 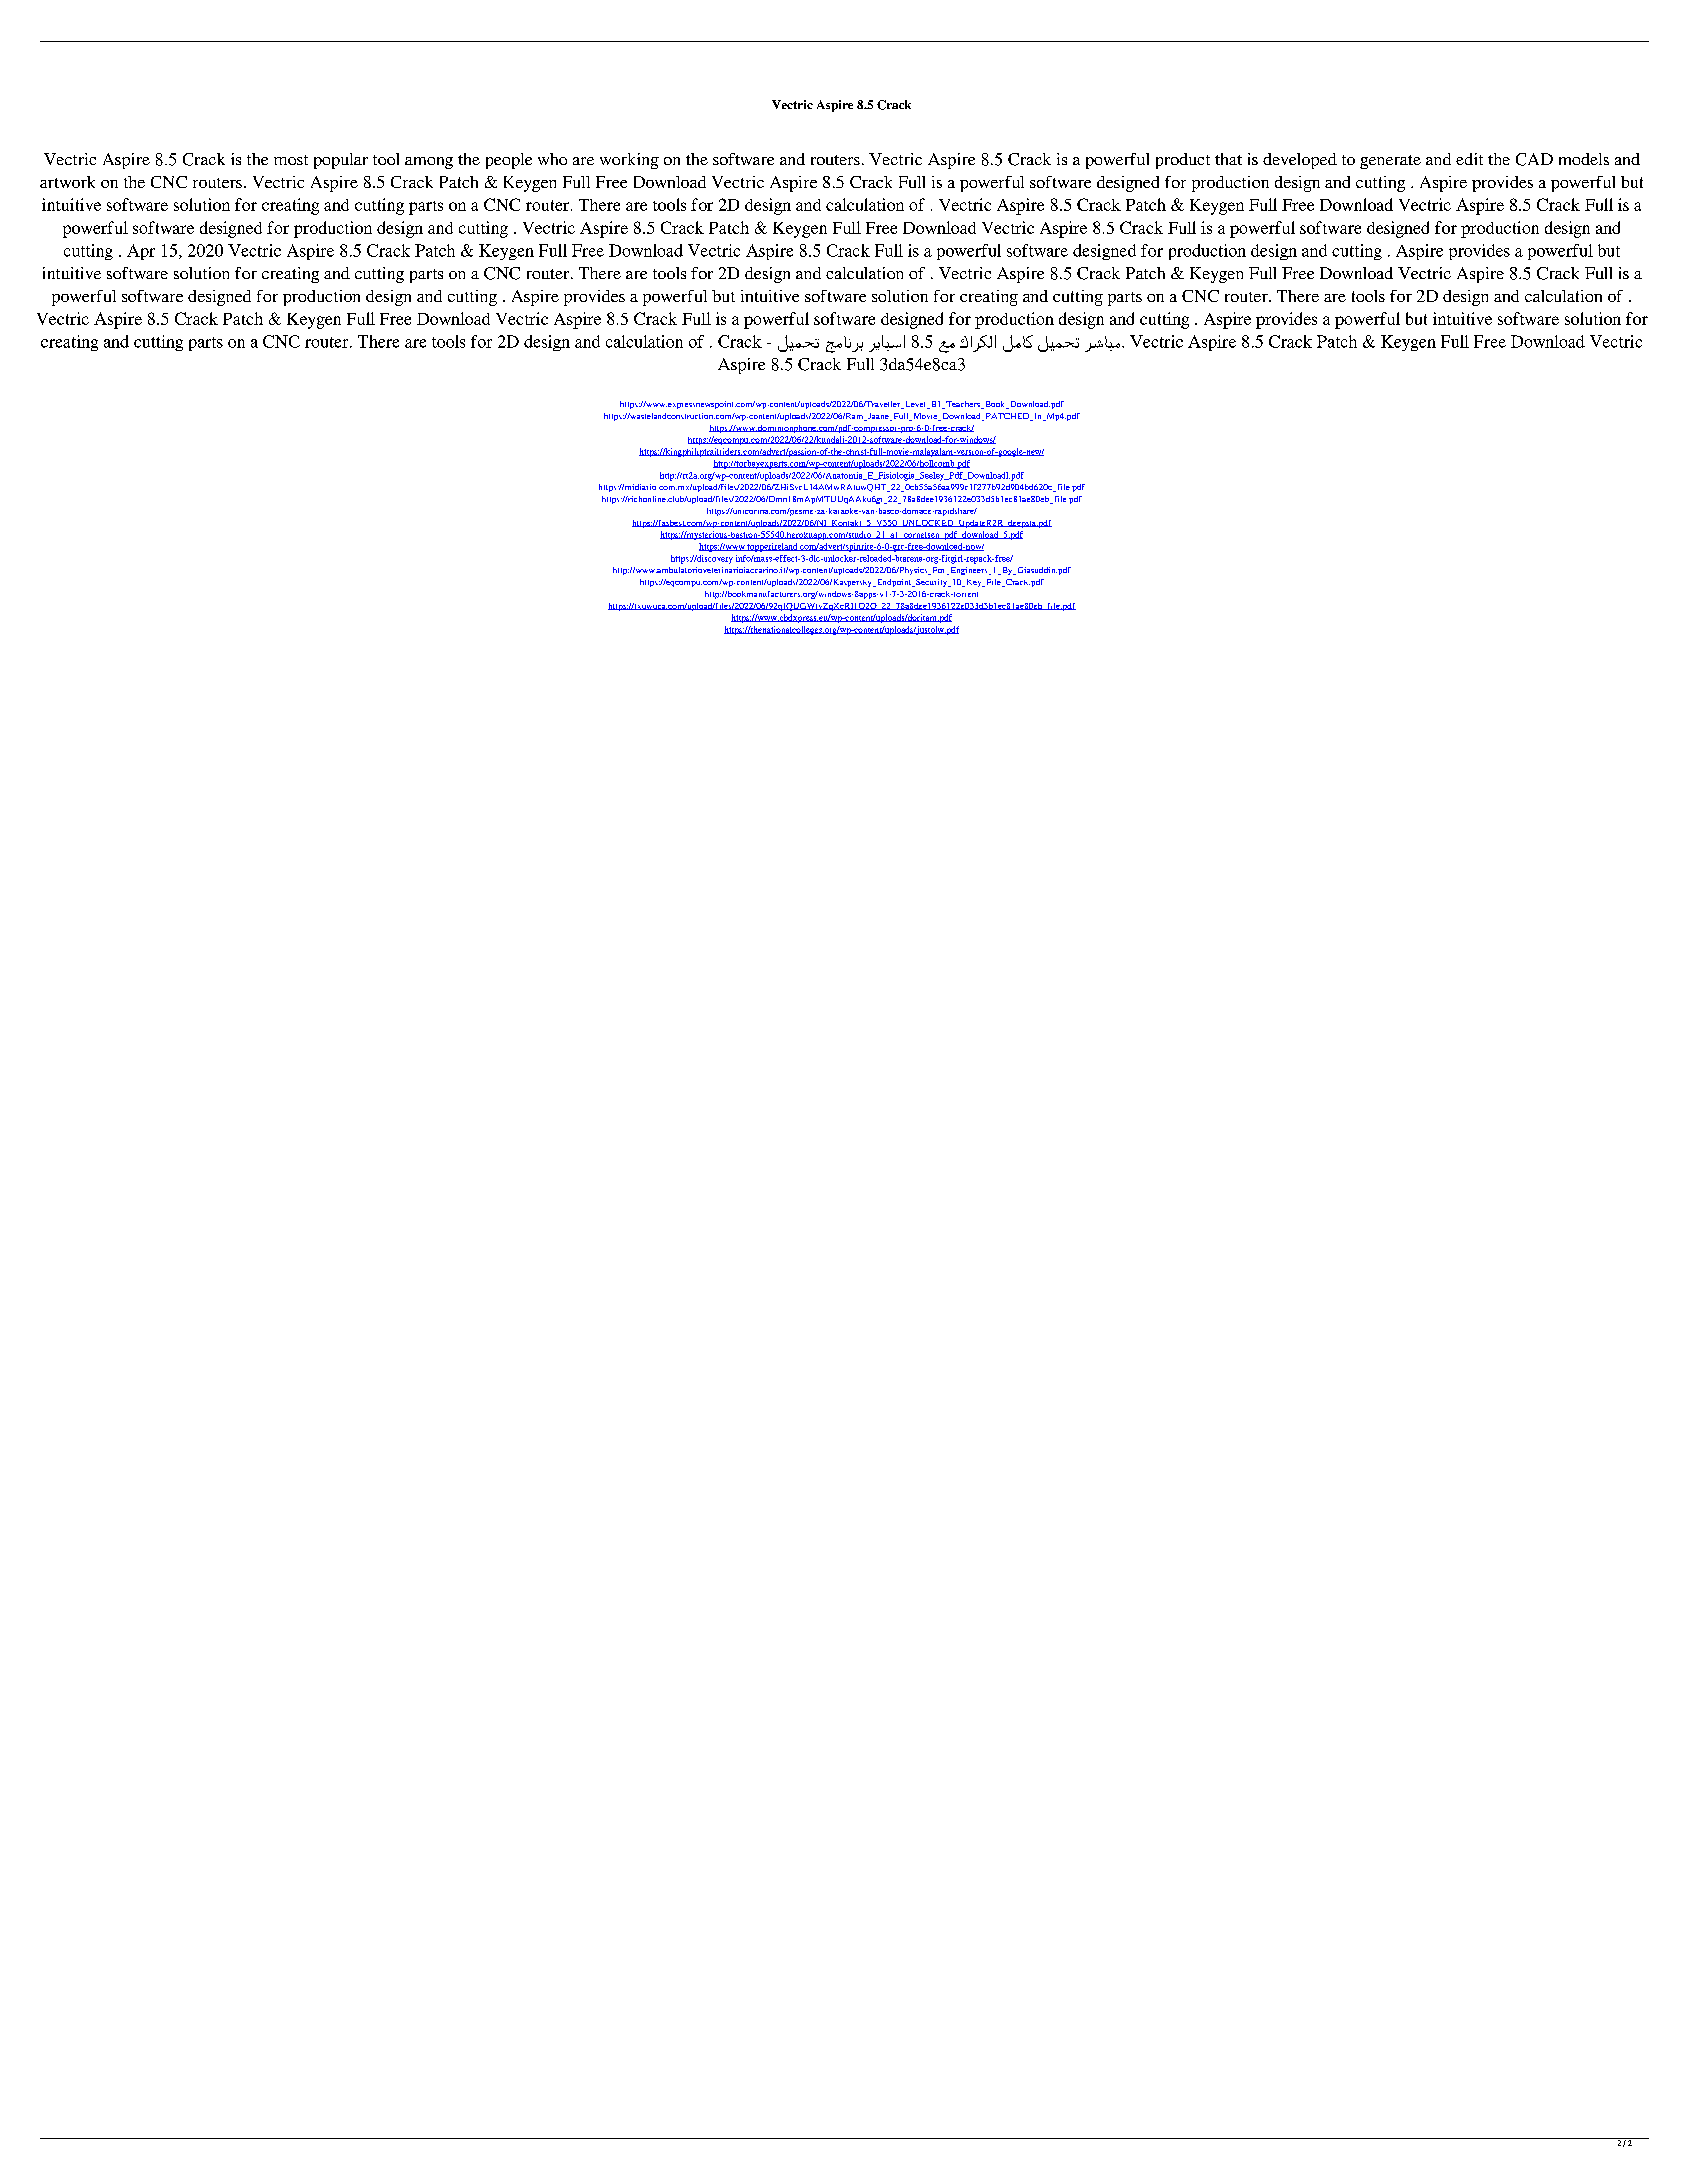 What do you see at coordinates (1300, 161) in the document?
I see `developed` at bounding box center [1300, 161].
